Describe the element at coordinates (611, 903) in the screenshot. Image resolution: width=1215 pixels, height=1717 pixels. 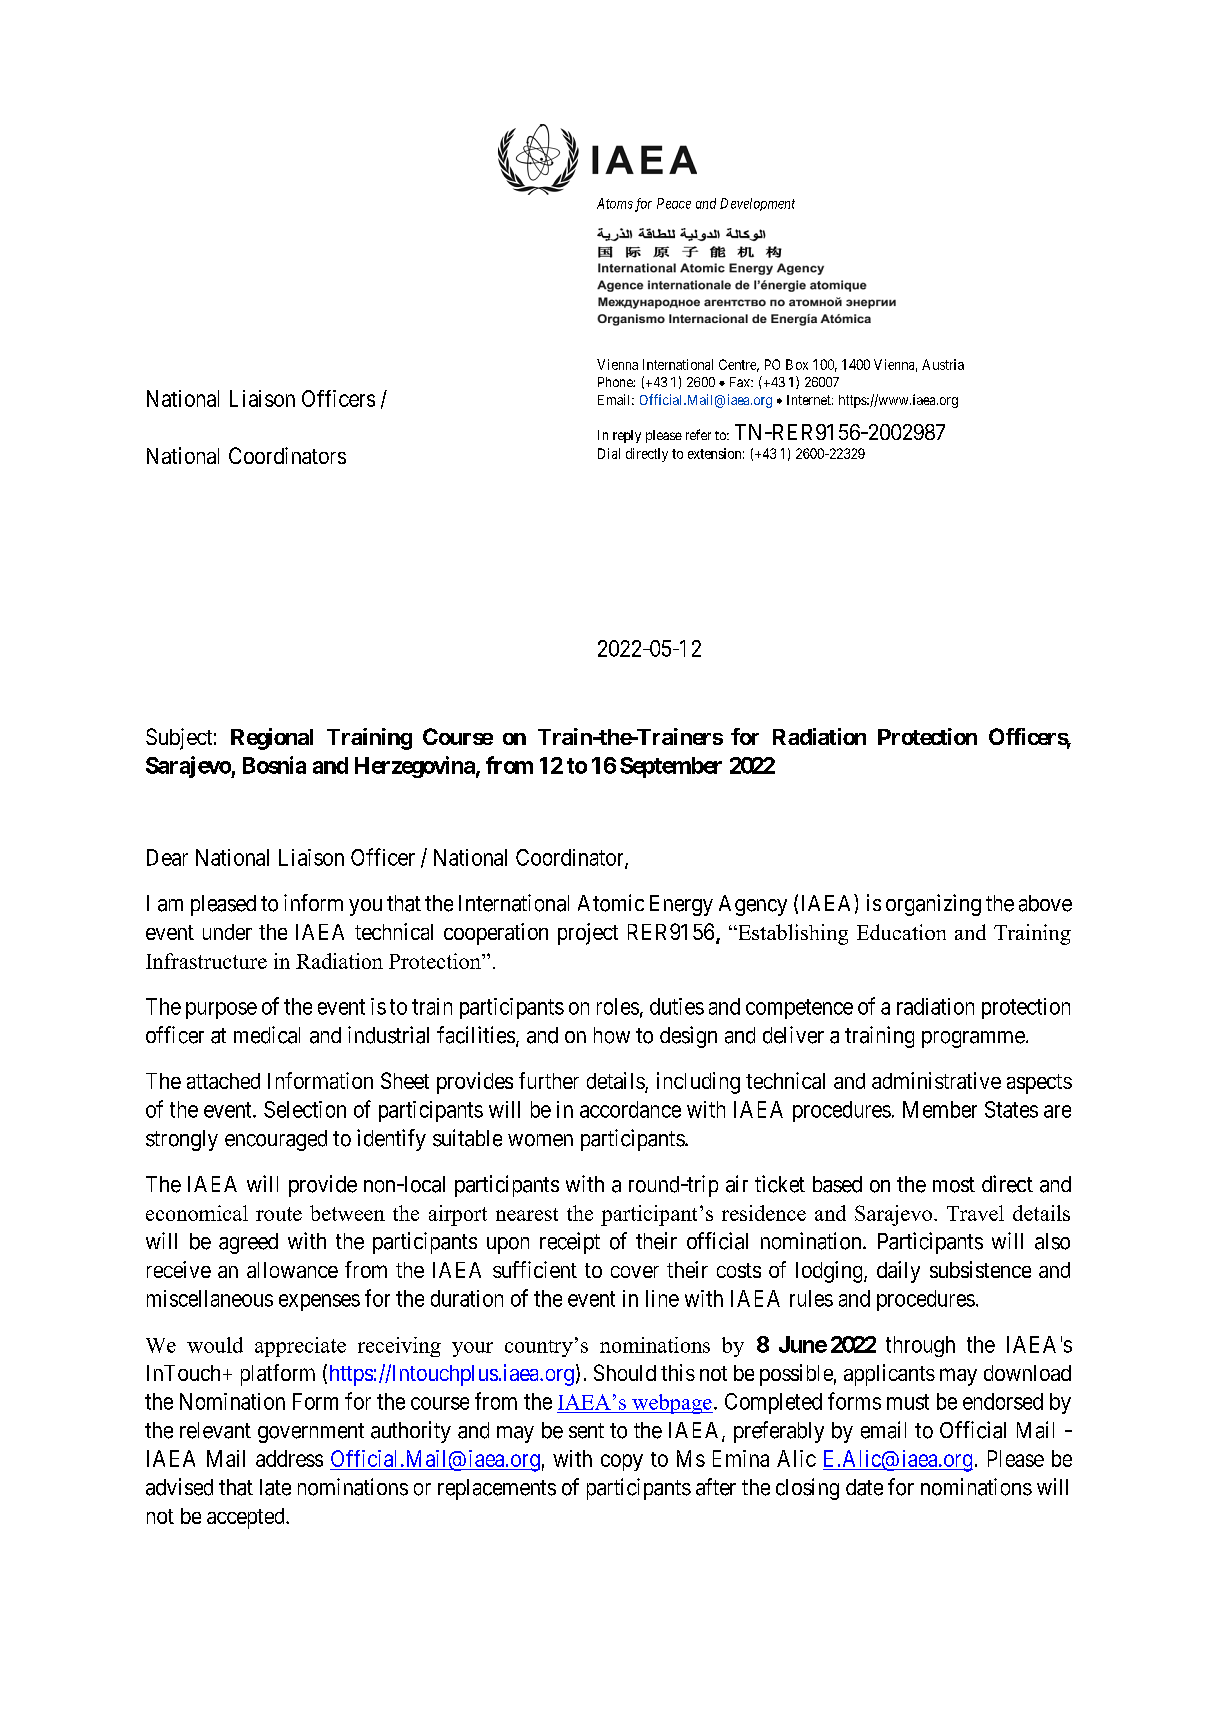
I see `Atomic` at that location.
